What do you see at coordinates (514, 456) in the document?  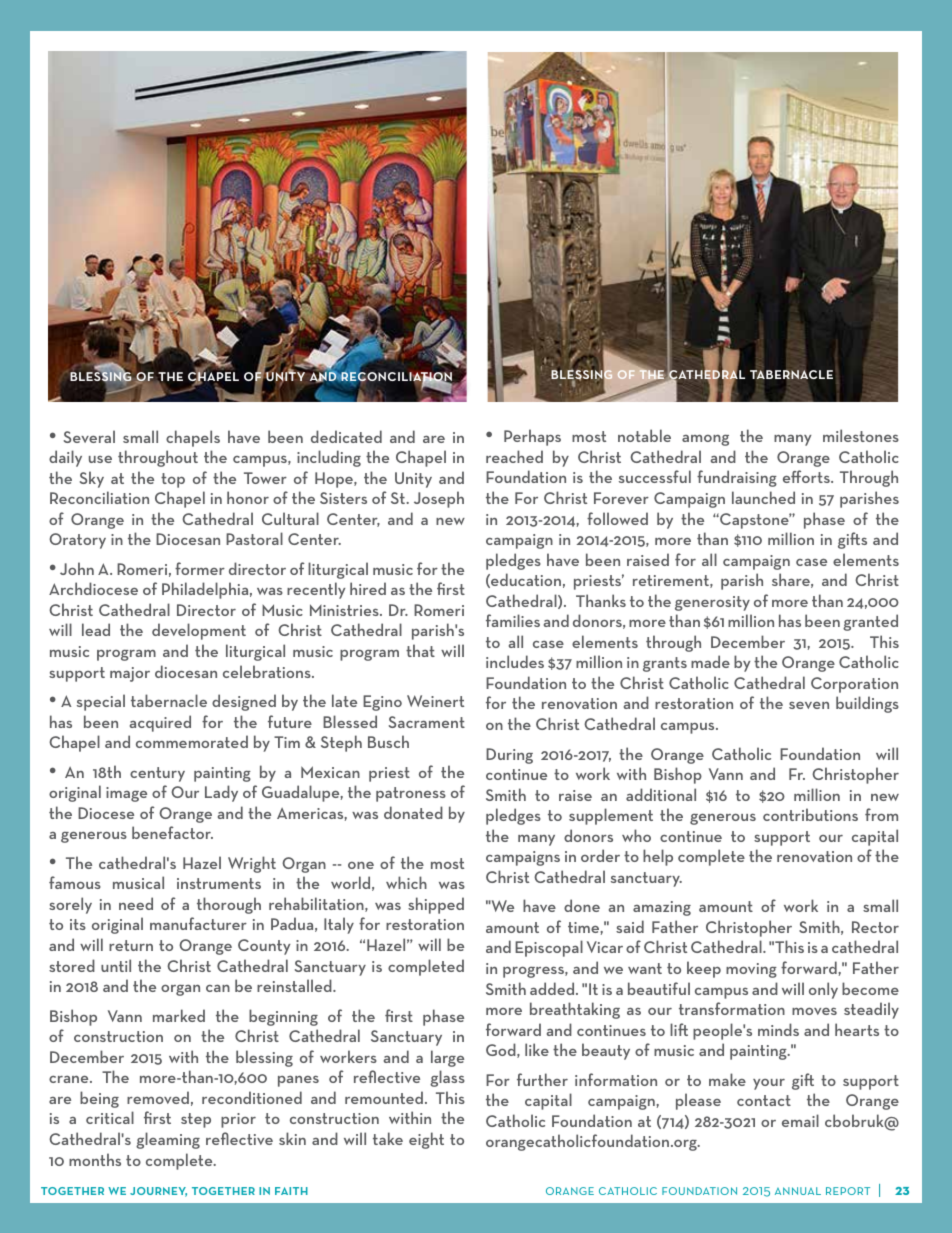 I see `reached` at bounding box center [514, 456].
